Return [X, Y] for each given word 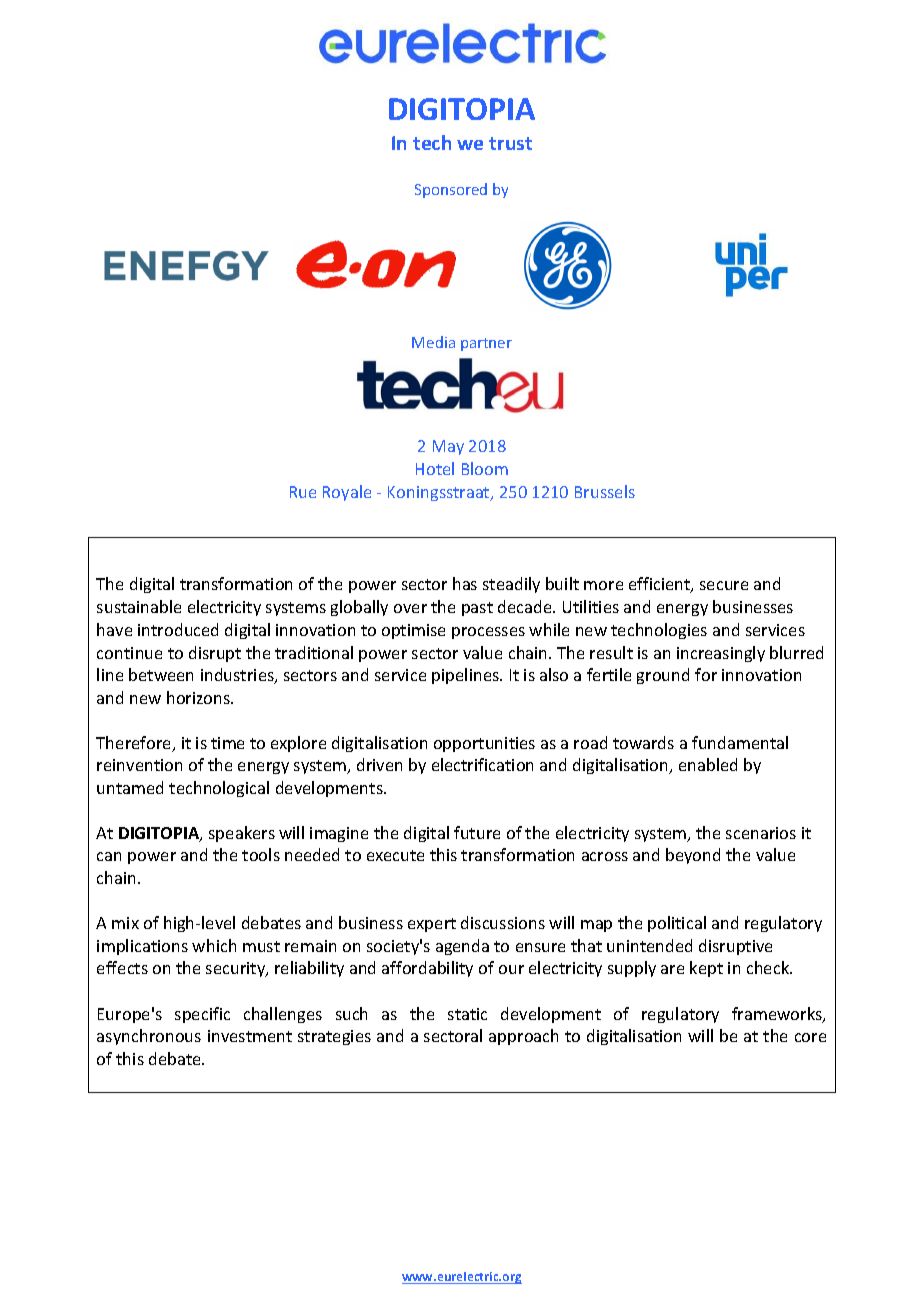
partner [486, 344]
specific [202, 1015]
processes [488, 633]
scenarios [761, 833]
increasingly [721, 654]
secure [724, 585]
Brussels [605, 491]
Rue [303, 492]
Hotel [435, 468]
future [477, 832]
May [448, 447]
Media [433, 342]
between [161, 674]
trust [510, 143]
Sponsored [451, 190]
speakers [242, 834]
